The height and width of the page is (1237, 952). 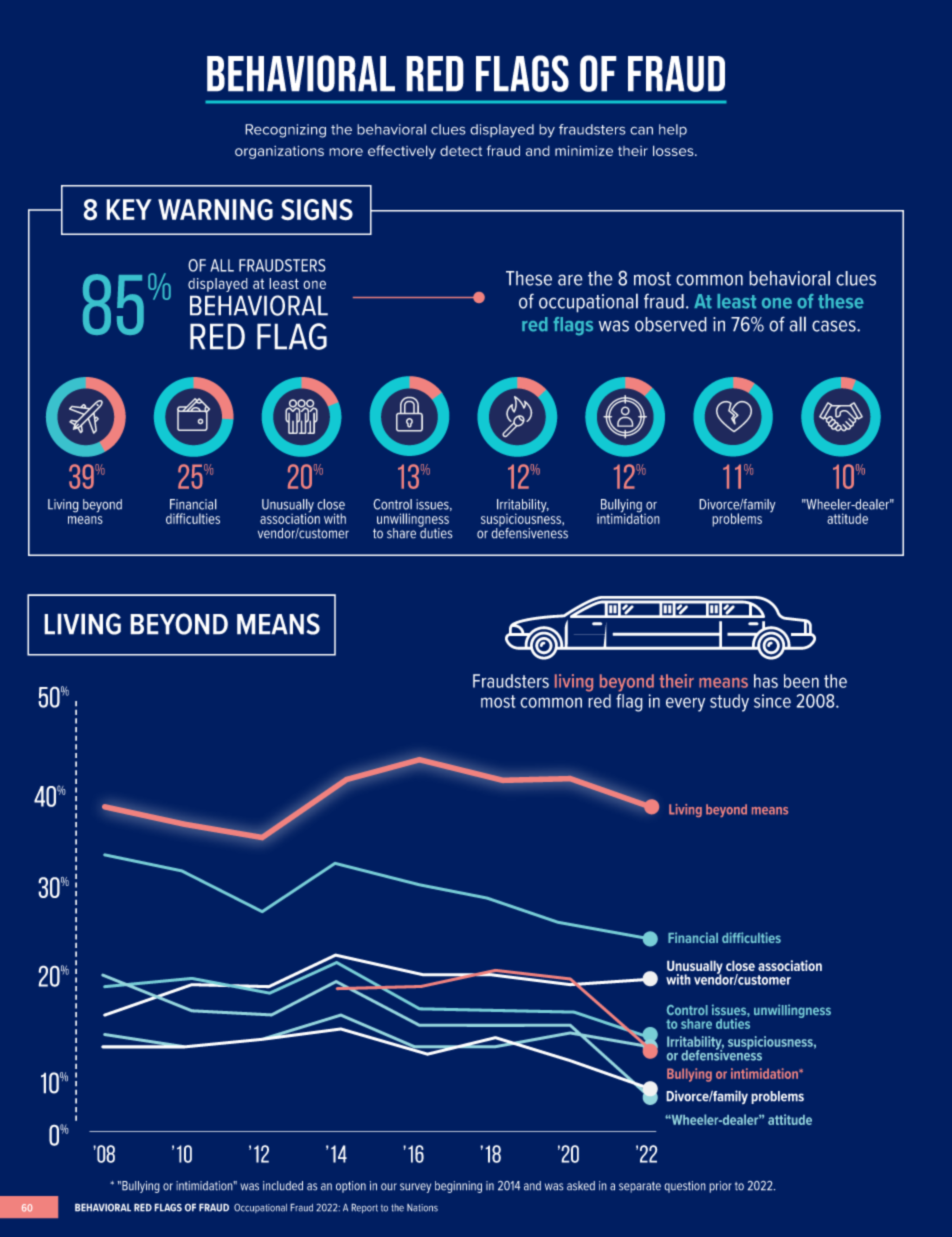 I want to click on included, so click(x=283, y=1186).
